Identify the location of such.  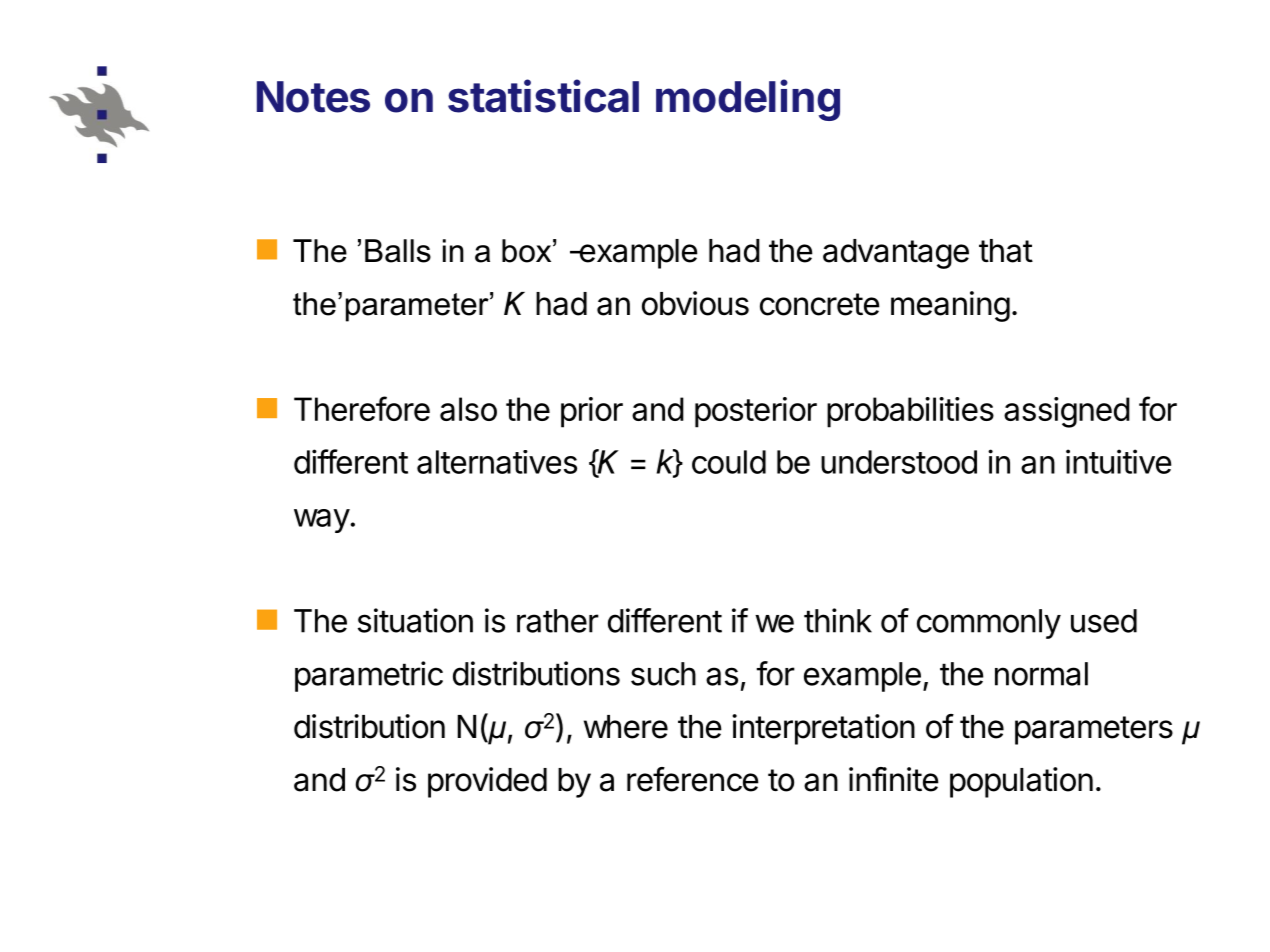
(663, 674).
